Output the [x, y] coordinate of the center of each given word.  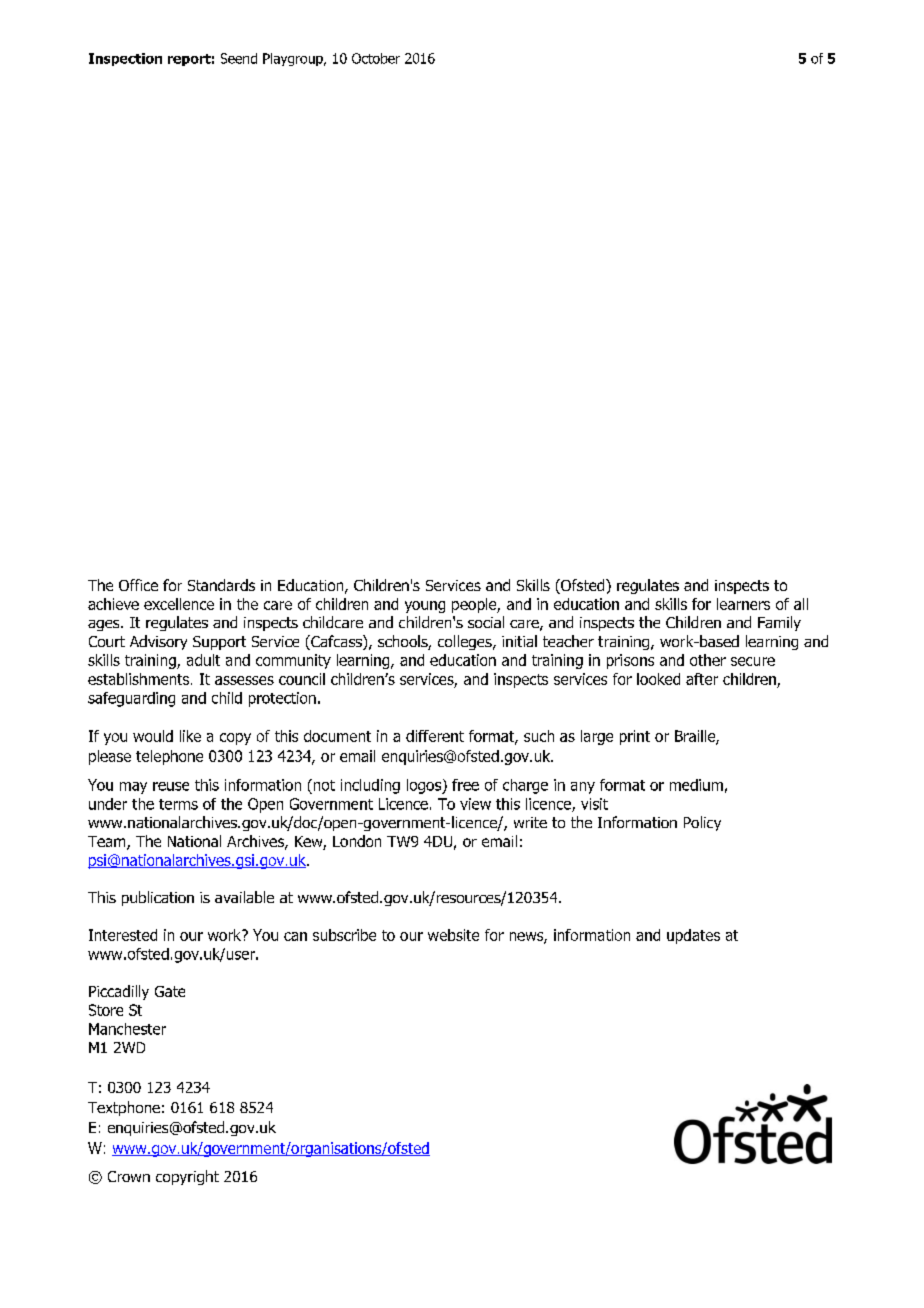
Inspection [125, 59]
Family [779, 623]
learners [743, 604]
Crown [129, 1176]
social [486, 622]
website [453, 935]
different [435, 736]
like [190, 736]
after [702, 679]
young [425, 607]
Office [138, 585]
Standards [221, 585]
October [376, 58]
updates [693, 936]
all [801, 604]
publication [158, 898]
